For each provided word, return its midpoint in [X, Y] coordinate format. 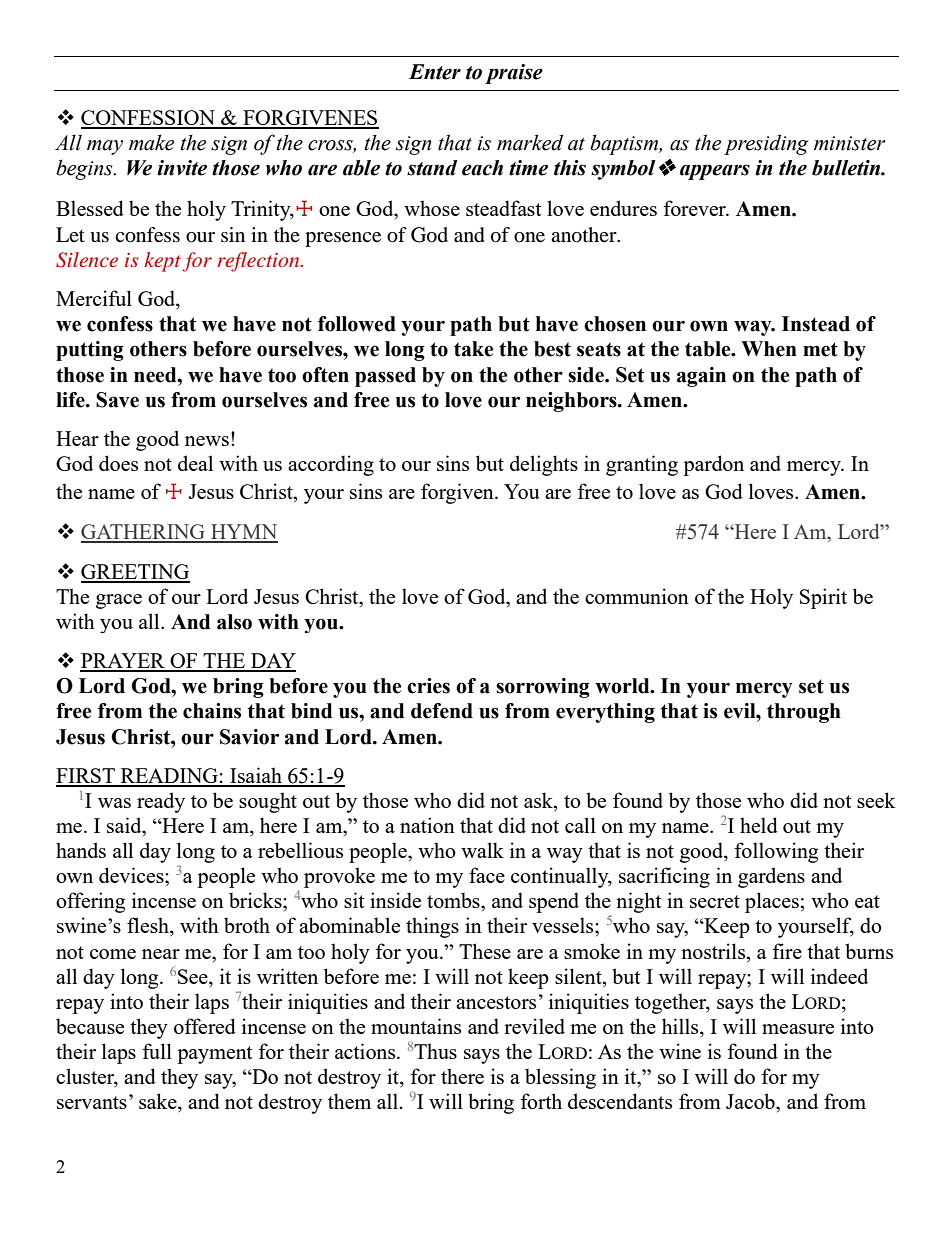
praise [514, 74]
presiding [766, 144]
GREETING [135, 573]
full [157, 1051]
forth [541, 1101]
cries [428, 686]
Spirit [823, 598]
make [151, 142]
